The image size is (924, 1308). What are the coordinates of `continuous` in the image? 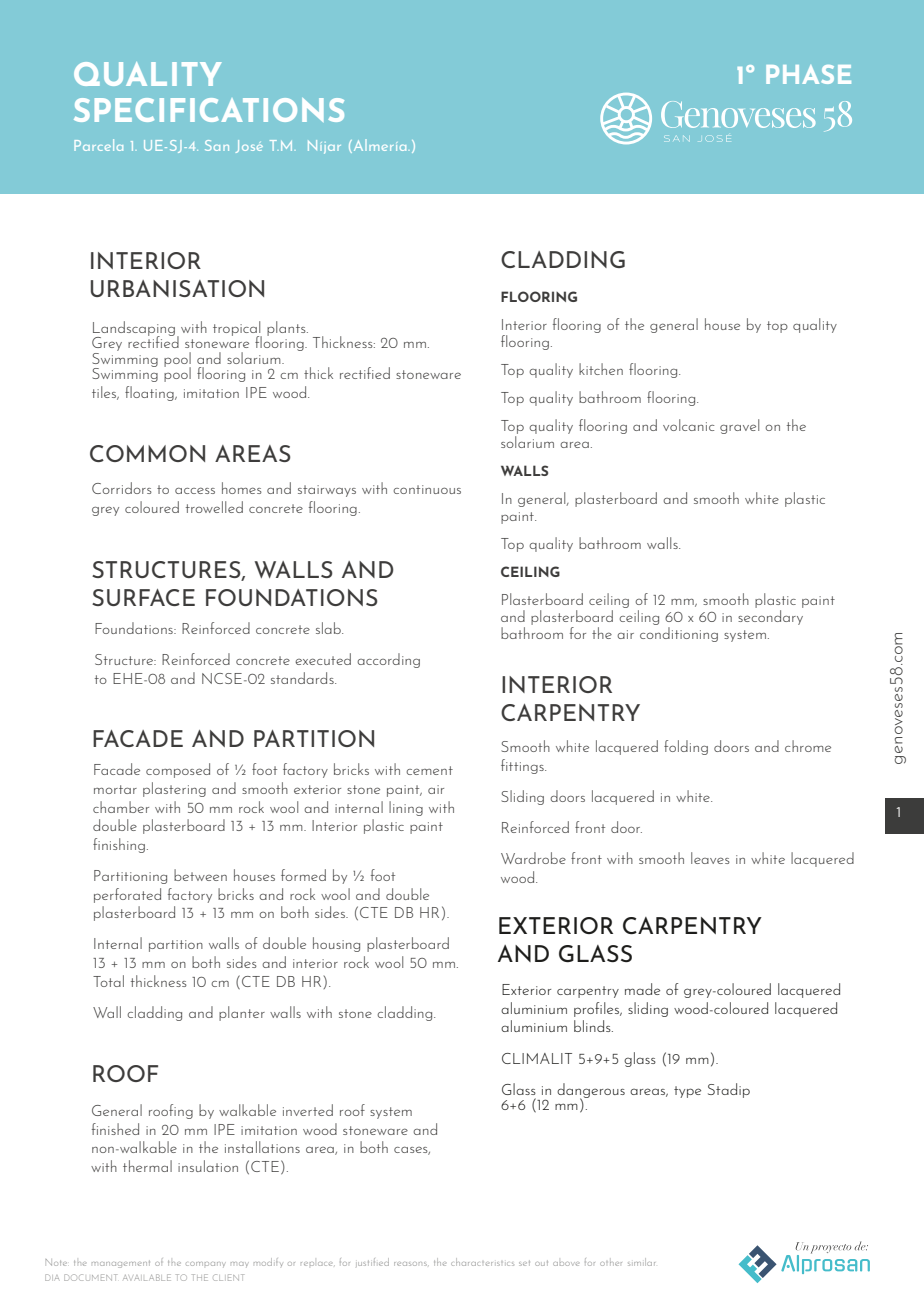 It's located at (427, 489).
